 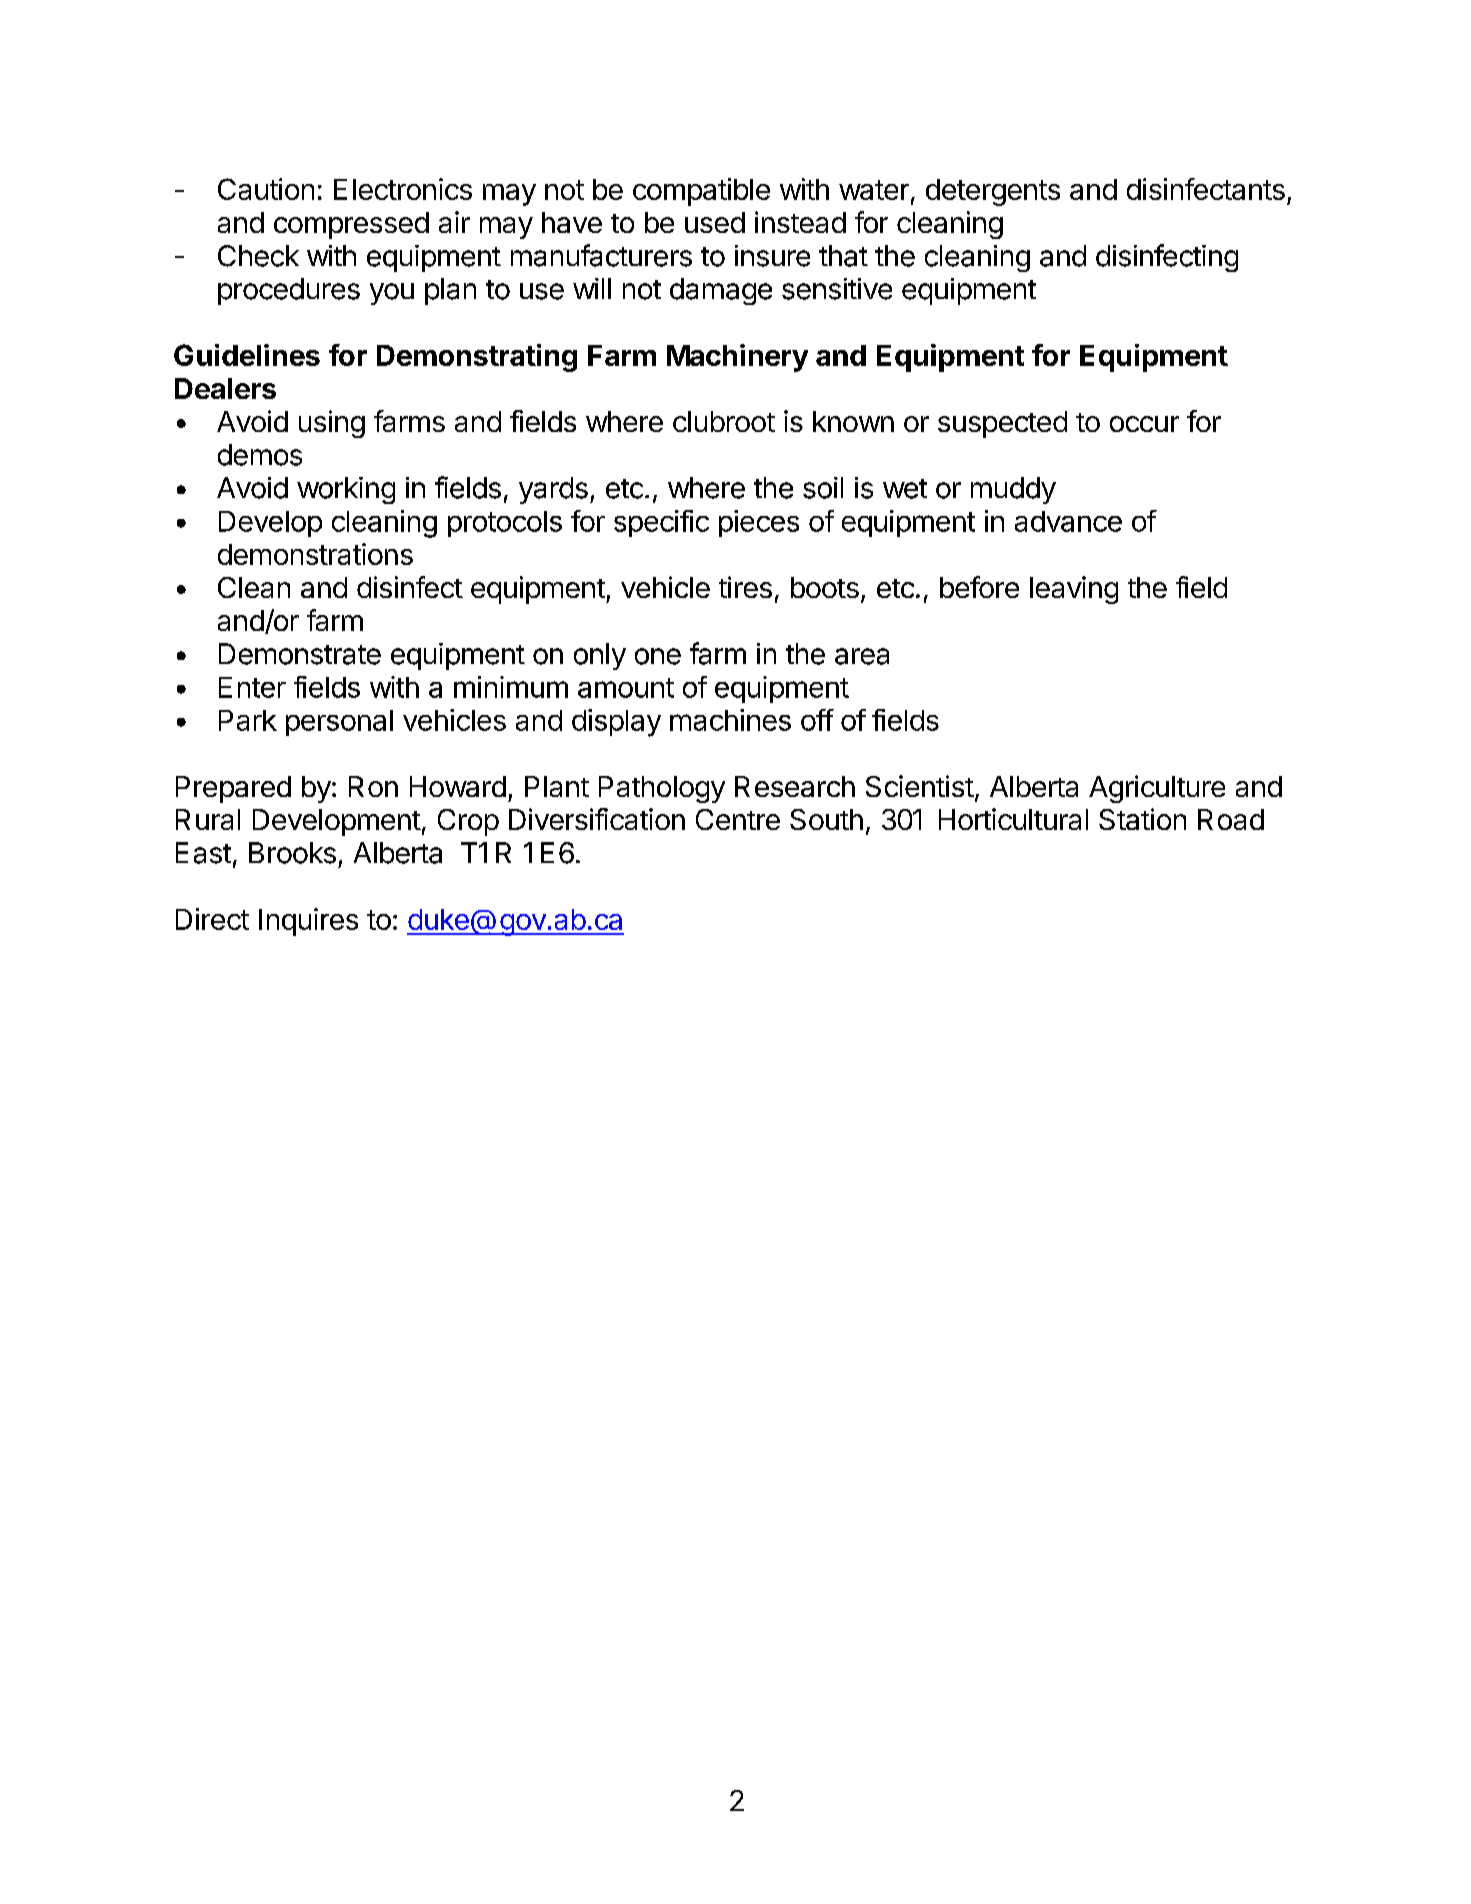 I want to click on Machinery, so click(x=737, y=358).
